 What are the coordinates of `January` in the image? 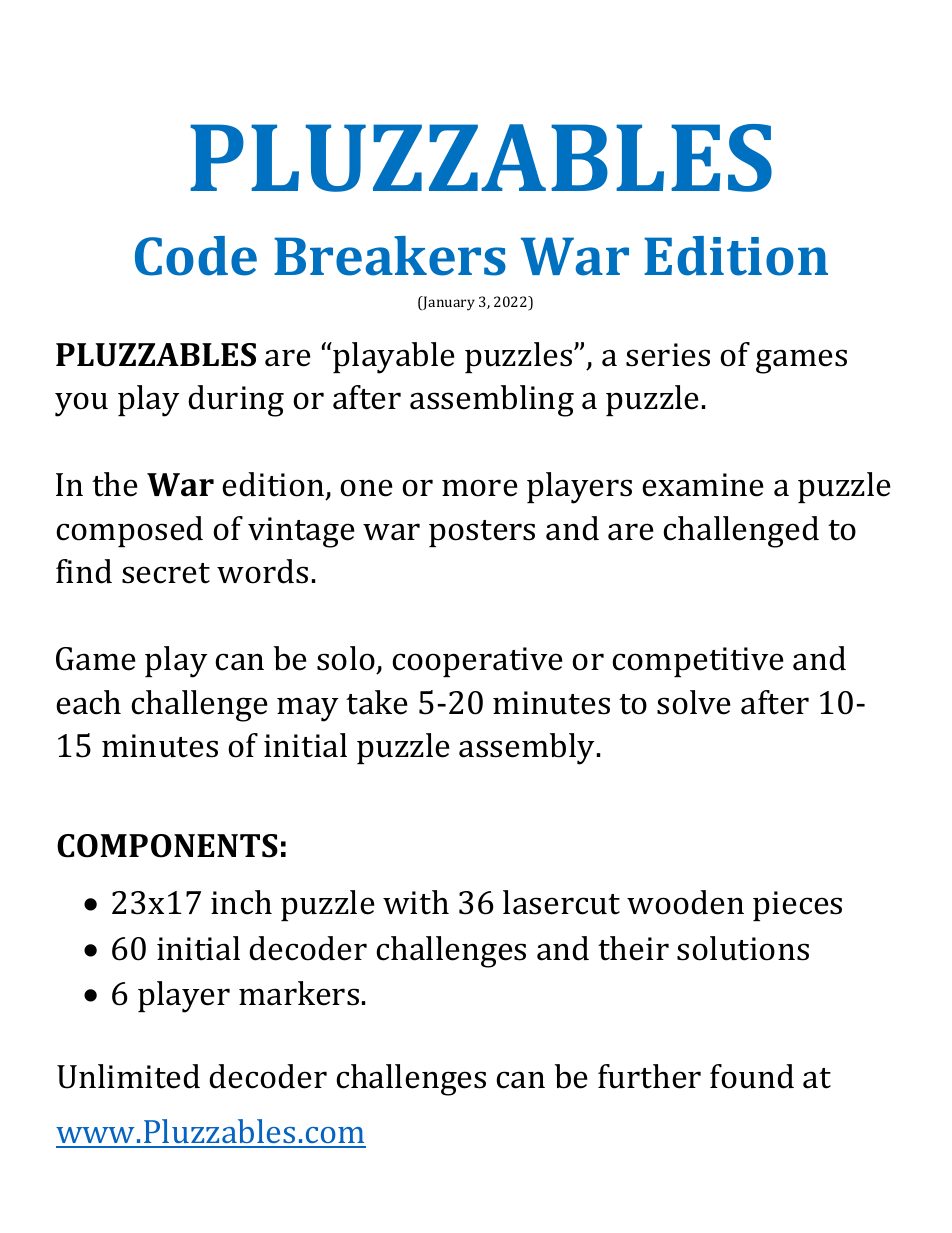 It's located at (448, 303).
